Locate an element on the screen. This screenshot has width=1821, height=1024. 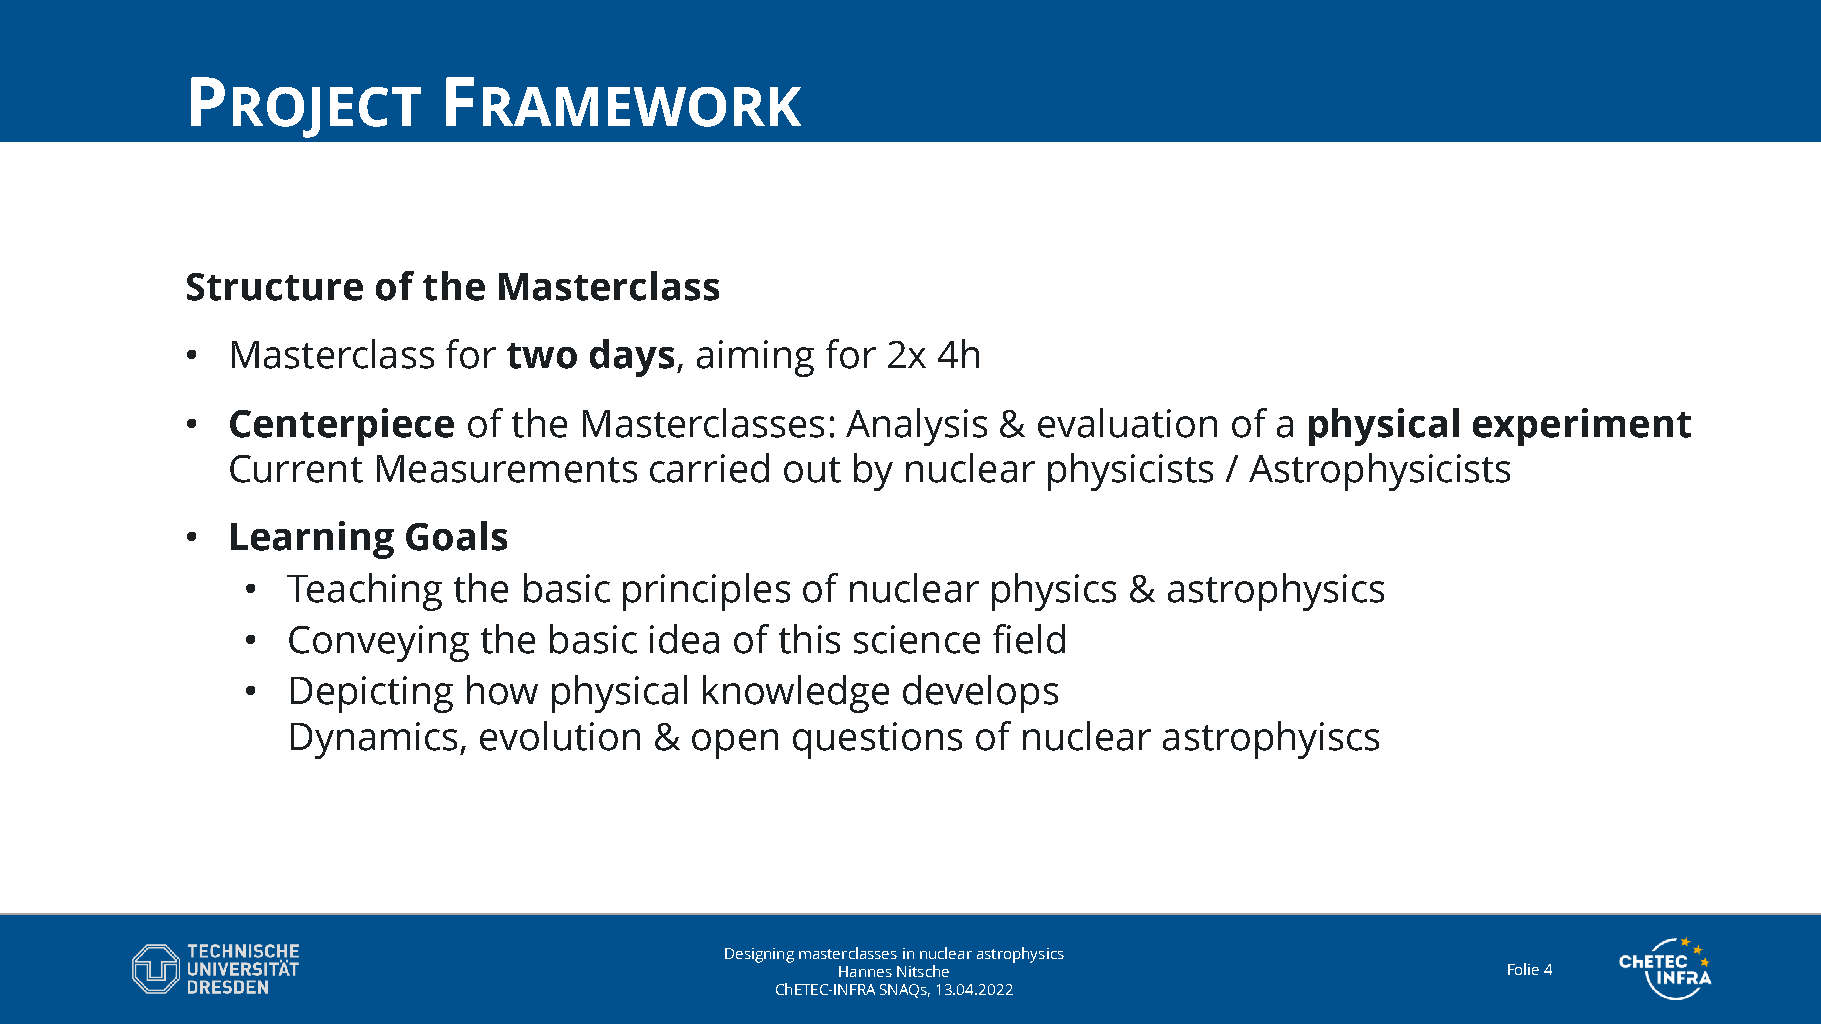
Folie is located at coordinates (1523, 969).
